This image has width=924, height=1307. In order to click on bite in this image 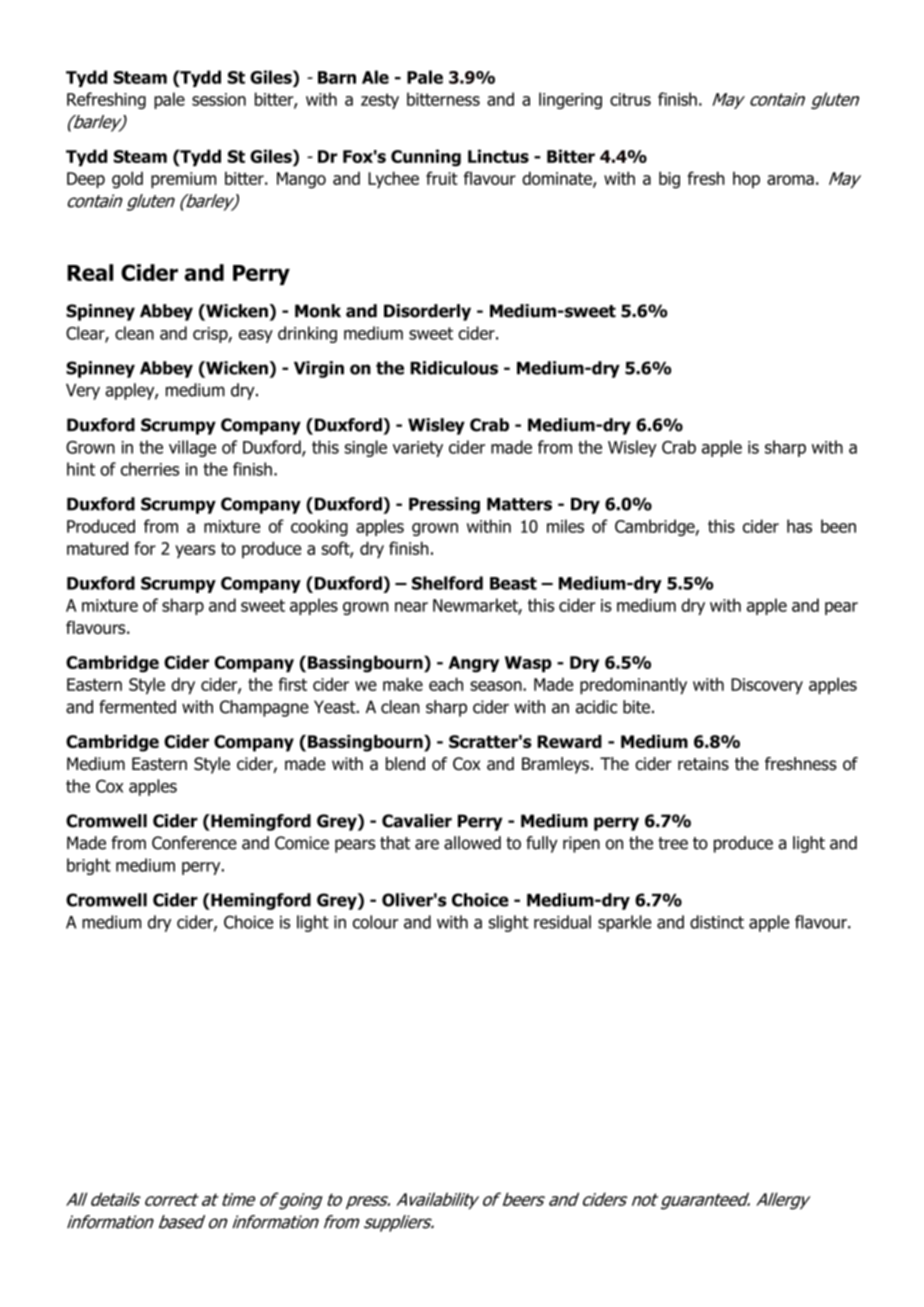, I will do `click(636, 707)`.
